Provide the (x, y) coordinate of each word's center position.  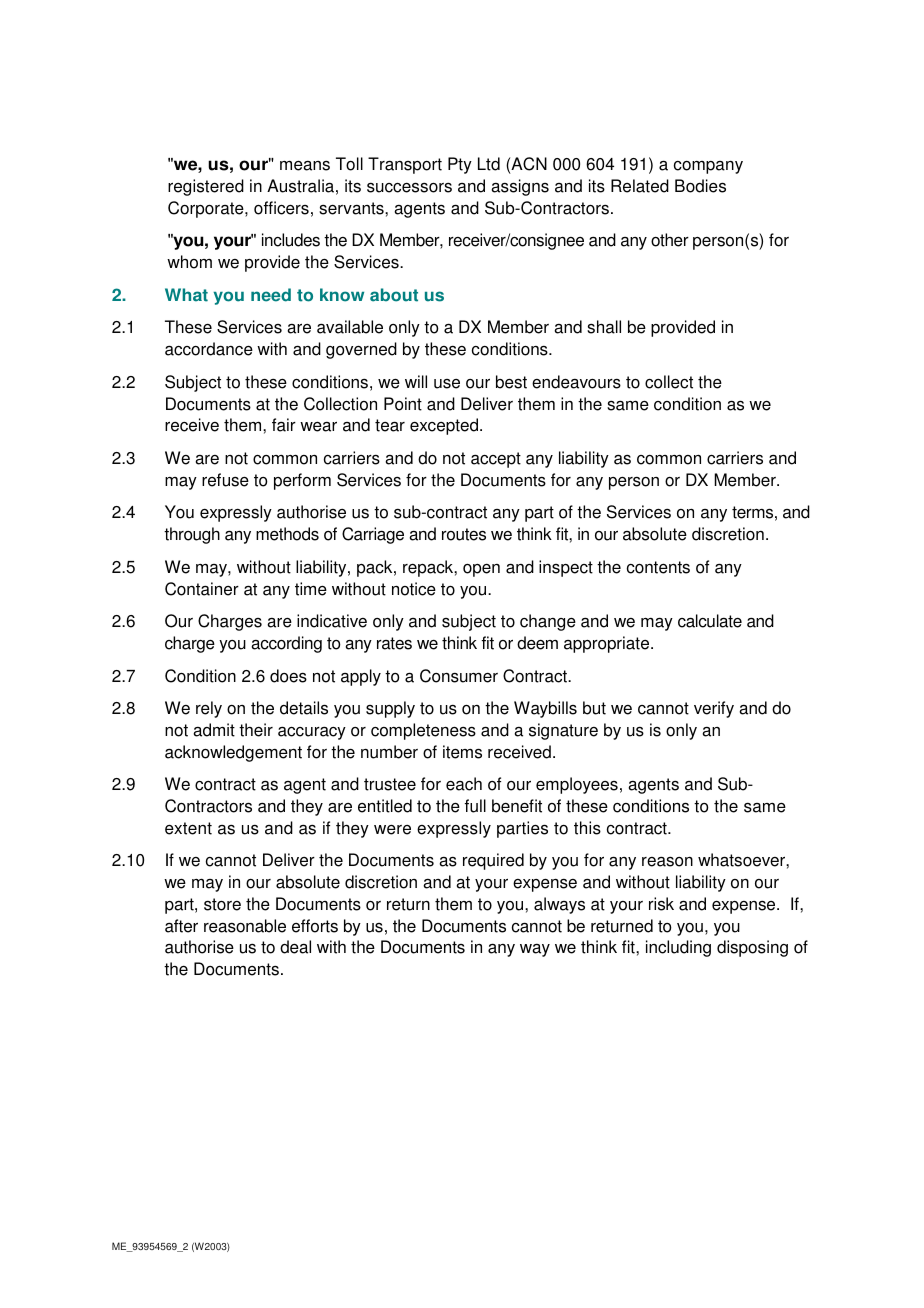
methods (287, 534)
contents (658, 567)
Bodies (700, 186)
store (222, 904)
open (481, 570)
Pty (460, 165)
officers (281, 208)
